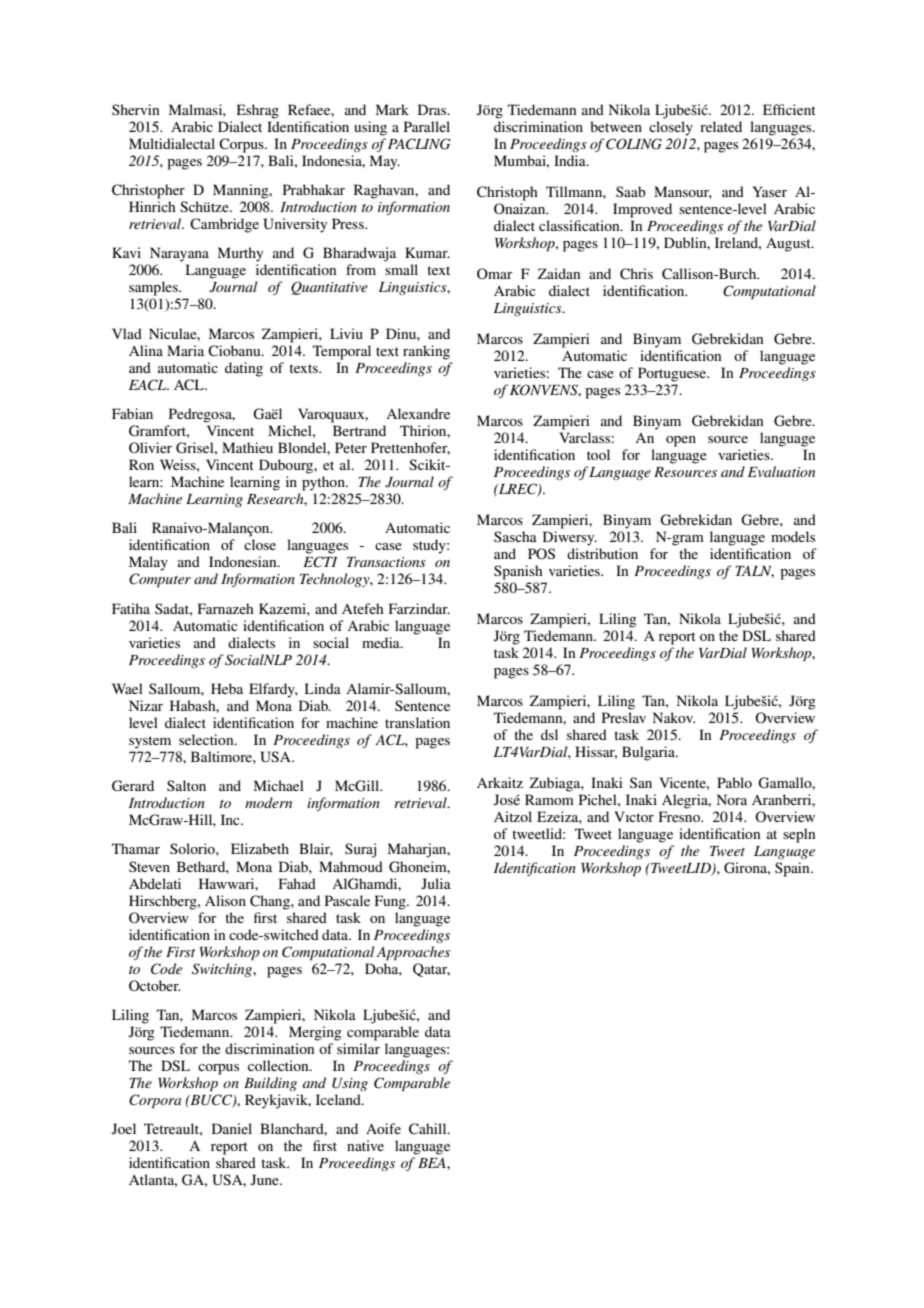 This screenshot has width=924, height=1308. Describe the element at coordinates (382, 642) in the screenshot. I see `media` at that location.
